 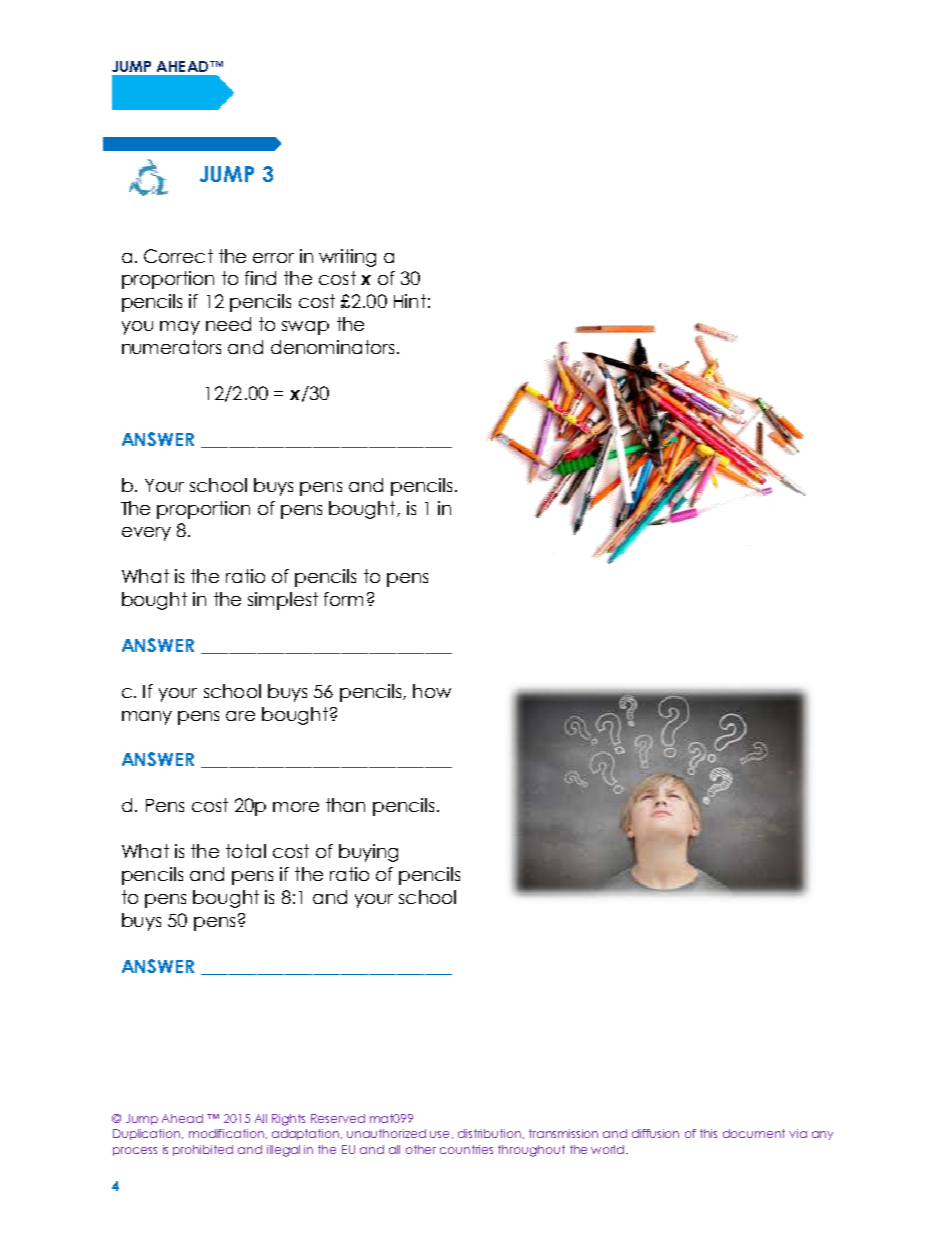 What do you see at coordinates (260, 278) in the page?
I see `find` at bounding box center [260, 278].
